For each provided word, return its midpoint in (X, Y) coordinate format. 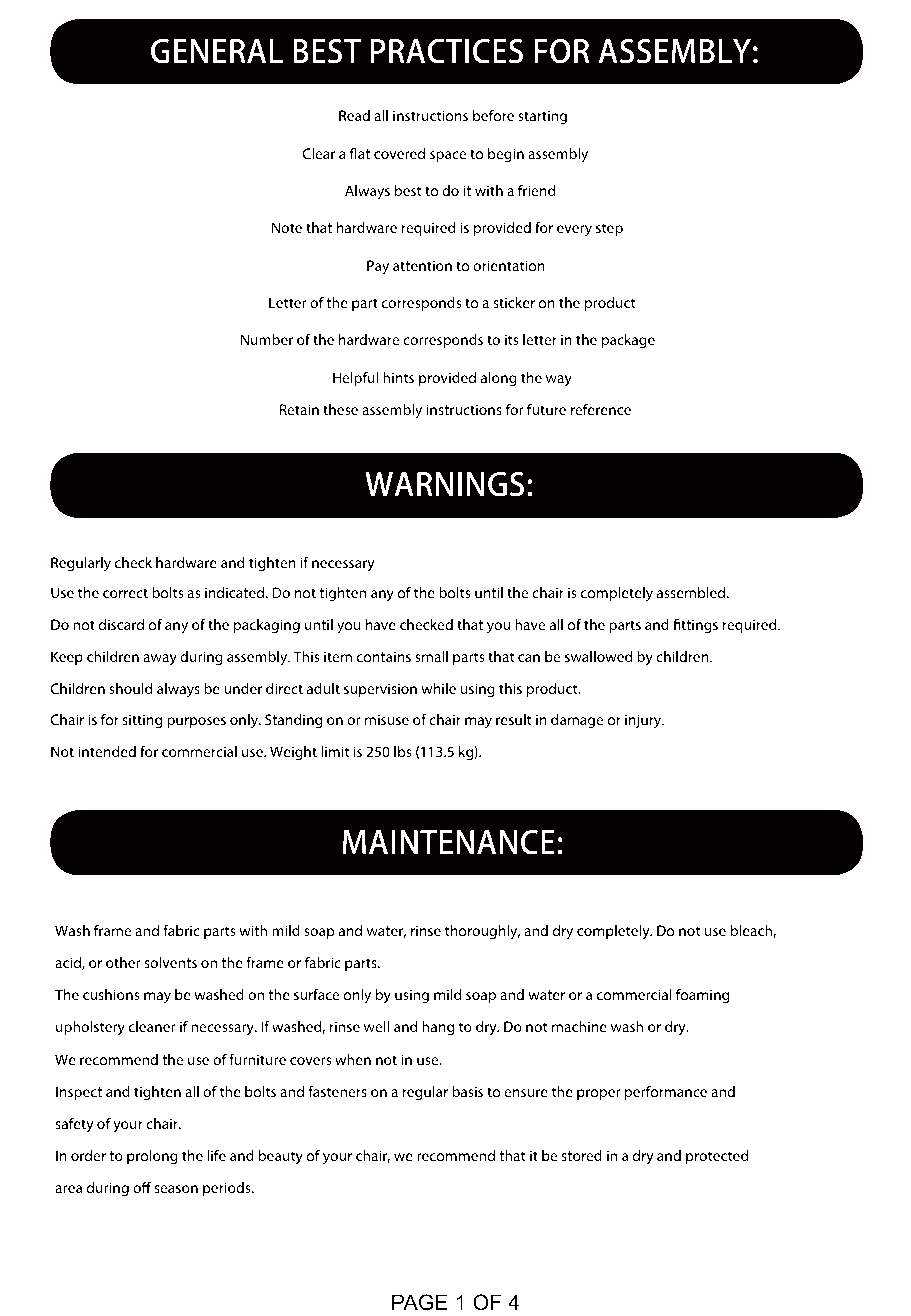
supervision (380, 690)
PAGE (420, 1302)
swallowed (598, 656)
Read (354, 115)
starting (542, 117)
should (130, 688)
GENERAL (217, 51)
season (176, 1189)
